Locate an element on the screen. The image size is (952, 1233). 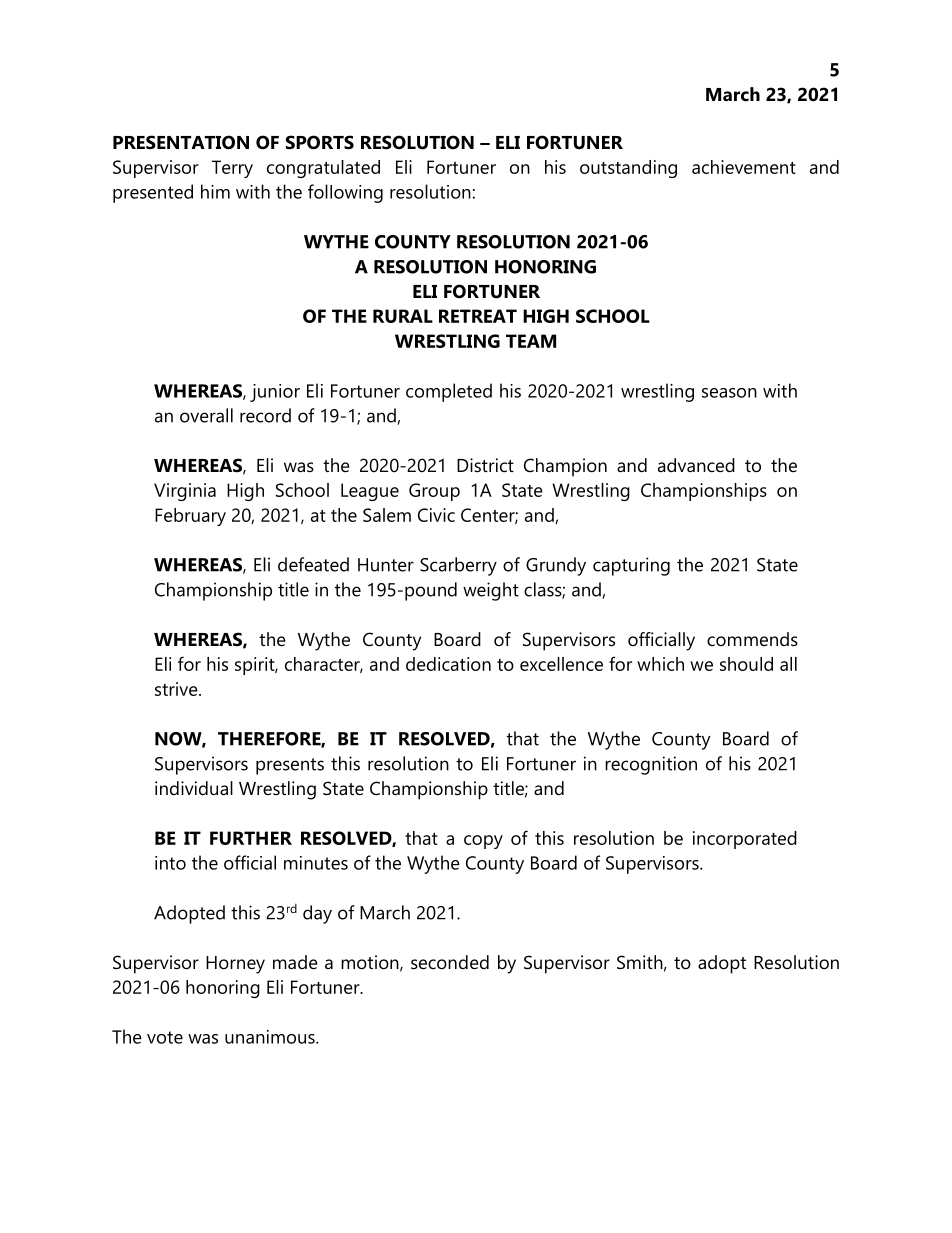
defeated is located at coordinates (313, 564).
